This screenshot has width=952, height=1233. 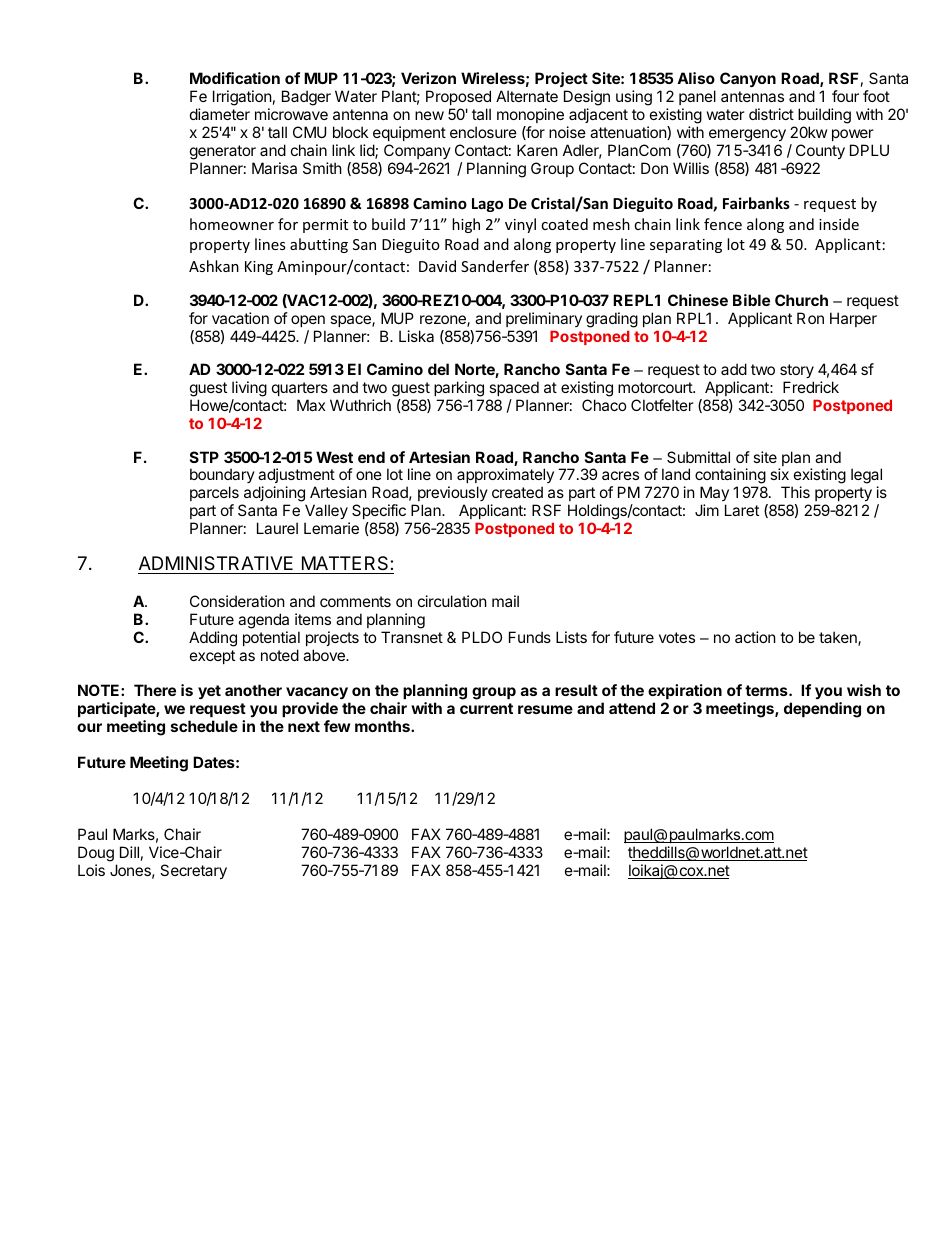 What do you see at coordinates (383, 726) in the screenshot?
I see `months` at bounding box center [383, 726].
